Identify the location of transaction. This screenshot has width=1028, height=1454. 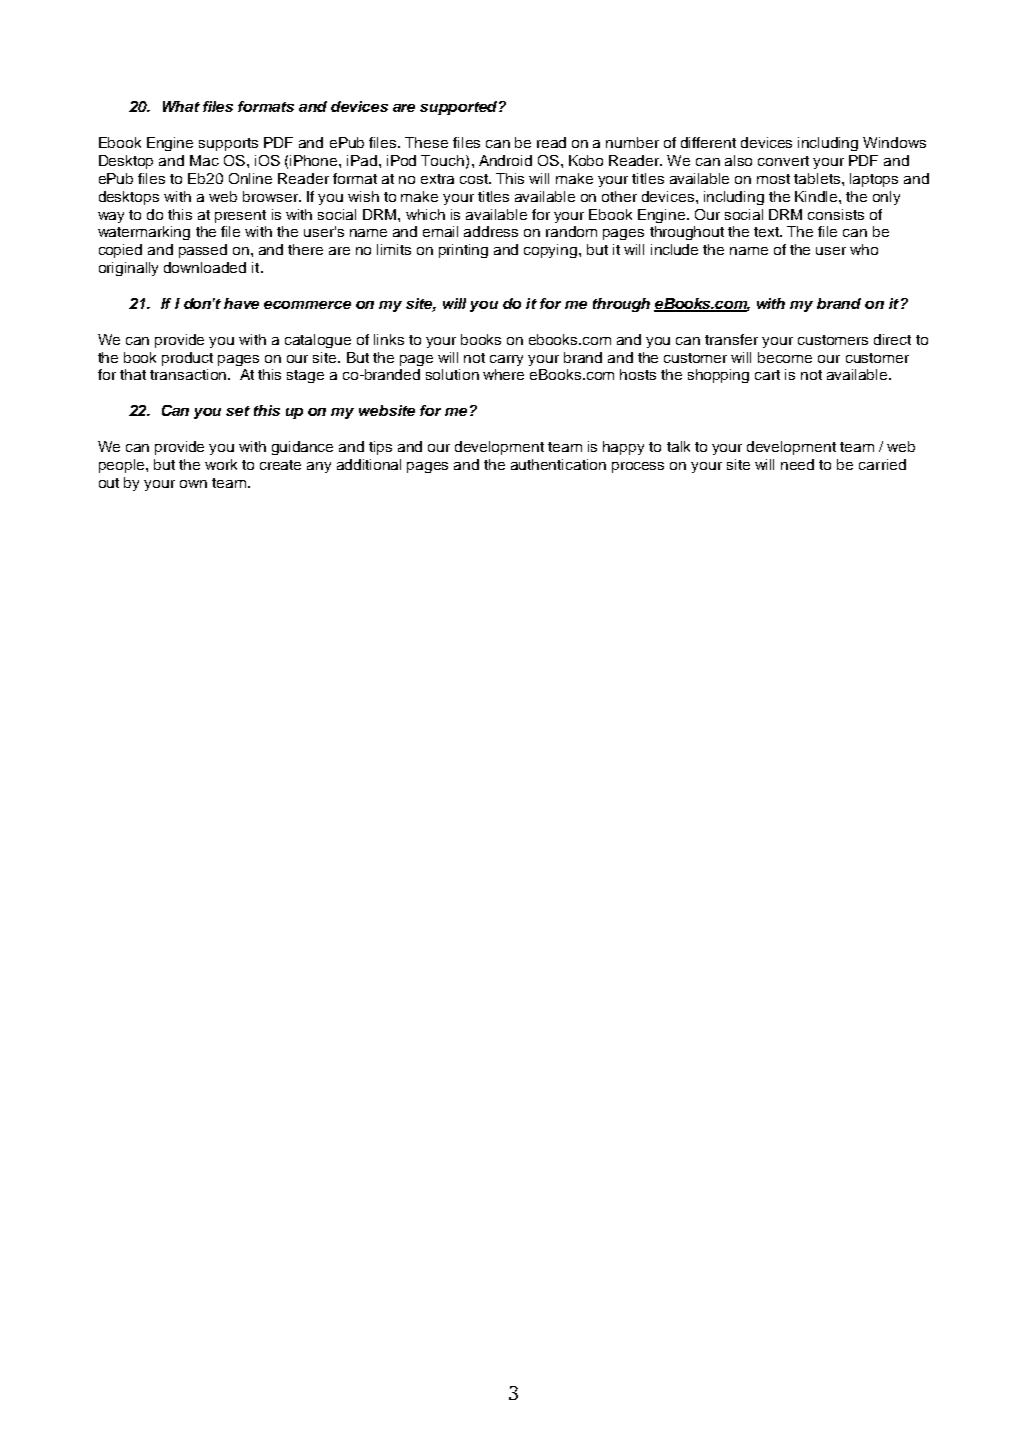
(188, 374).
